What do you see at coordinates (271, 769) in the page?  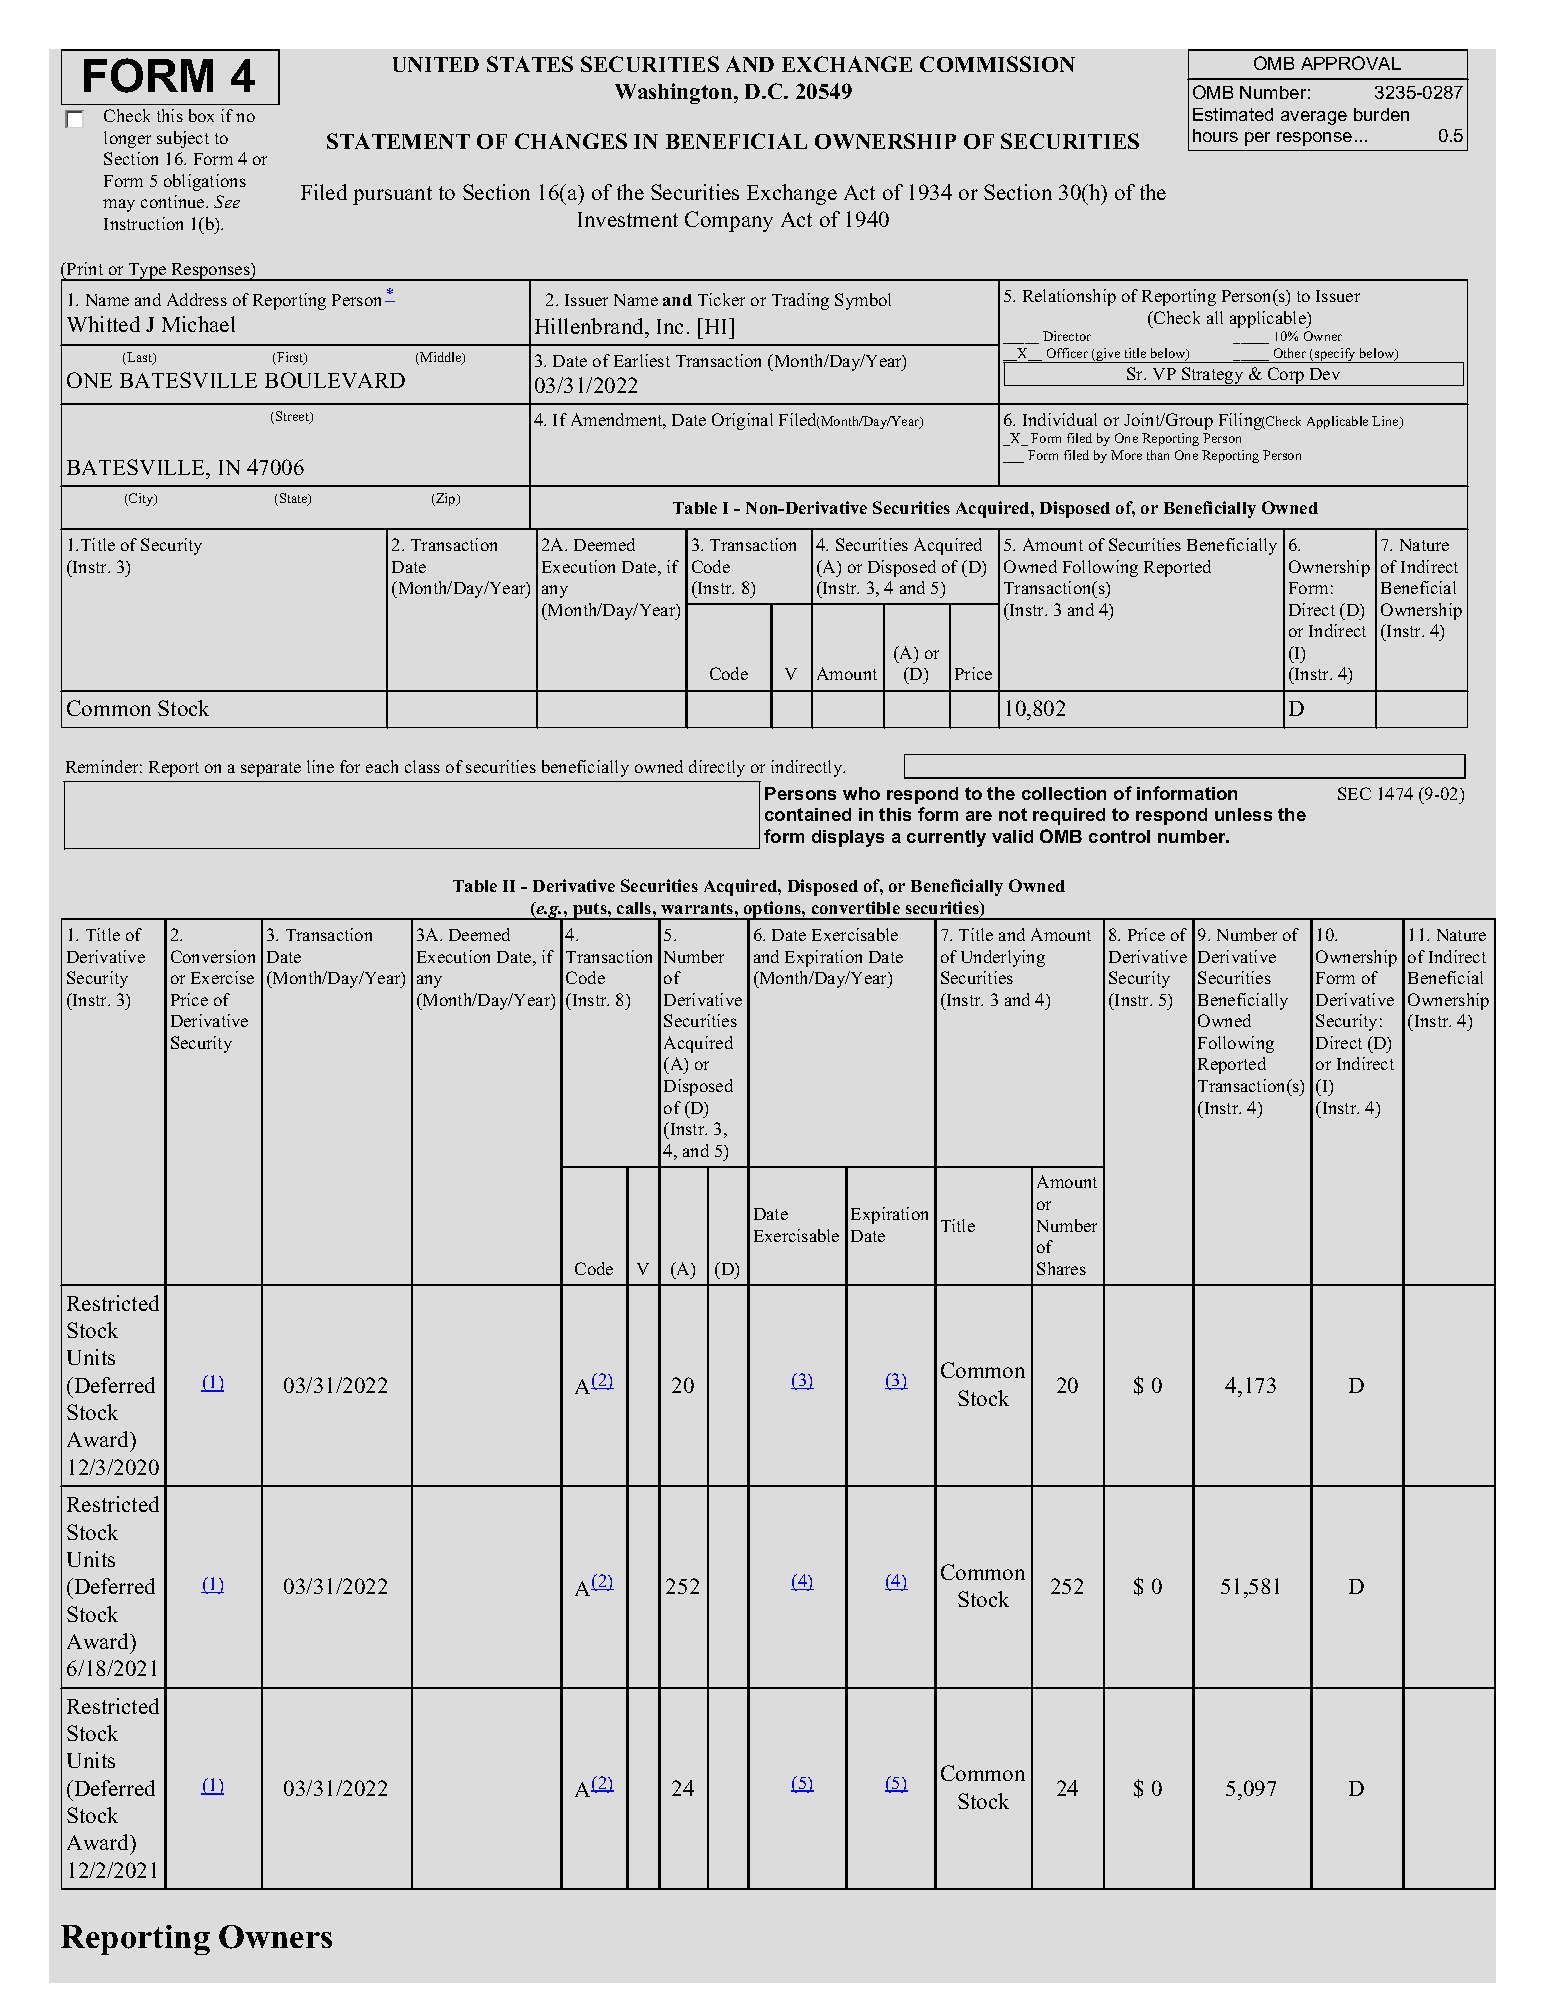 I see `separate` at bounding box center [271, 769].
